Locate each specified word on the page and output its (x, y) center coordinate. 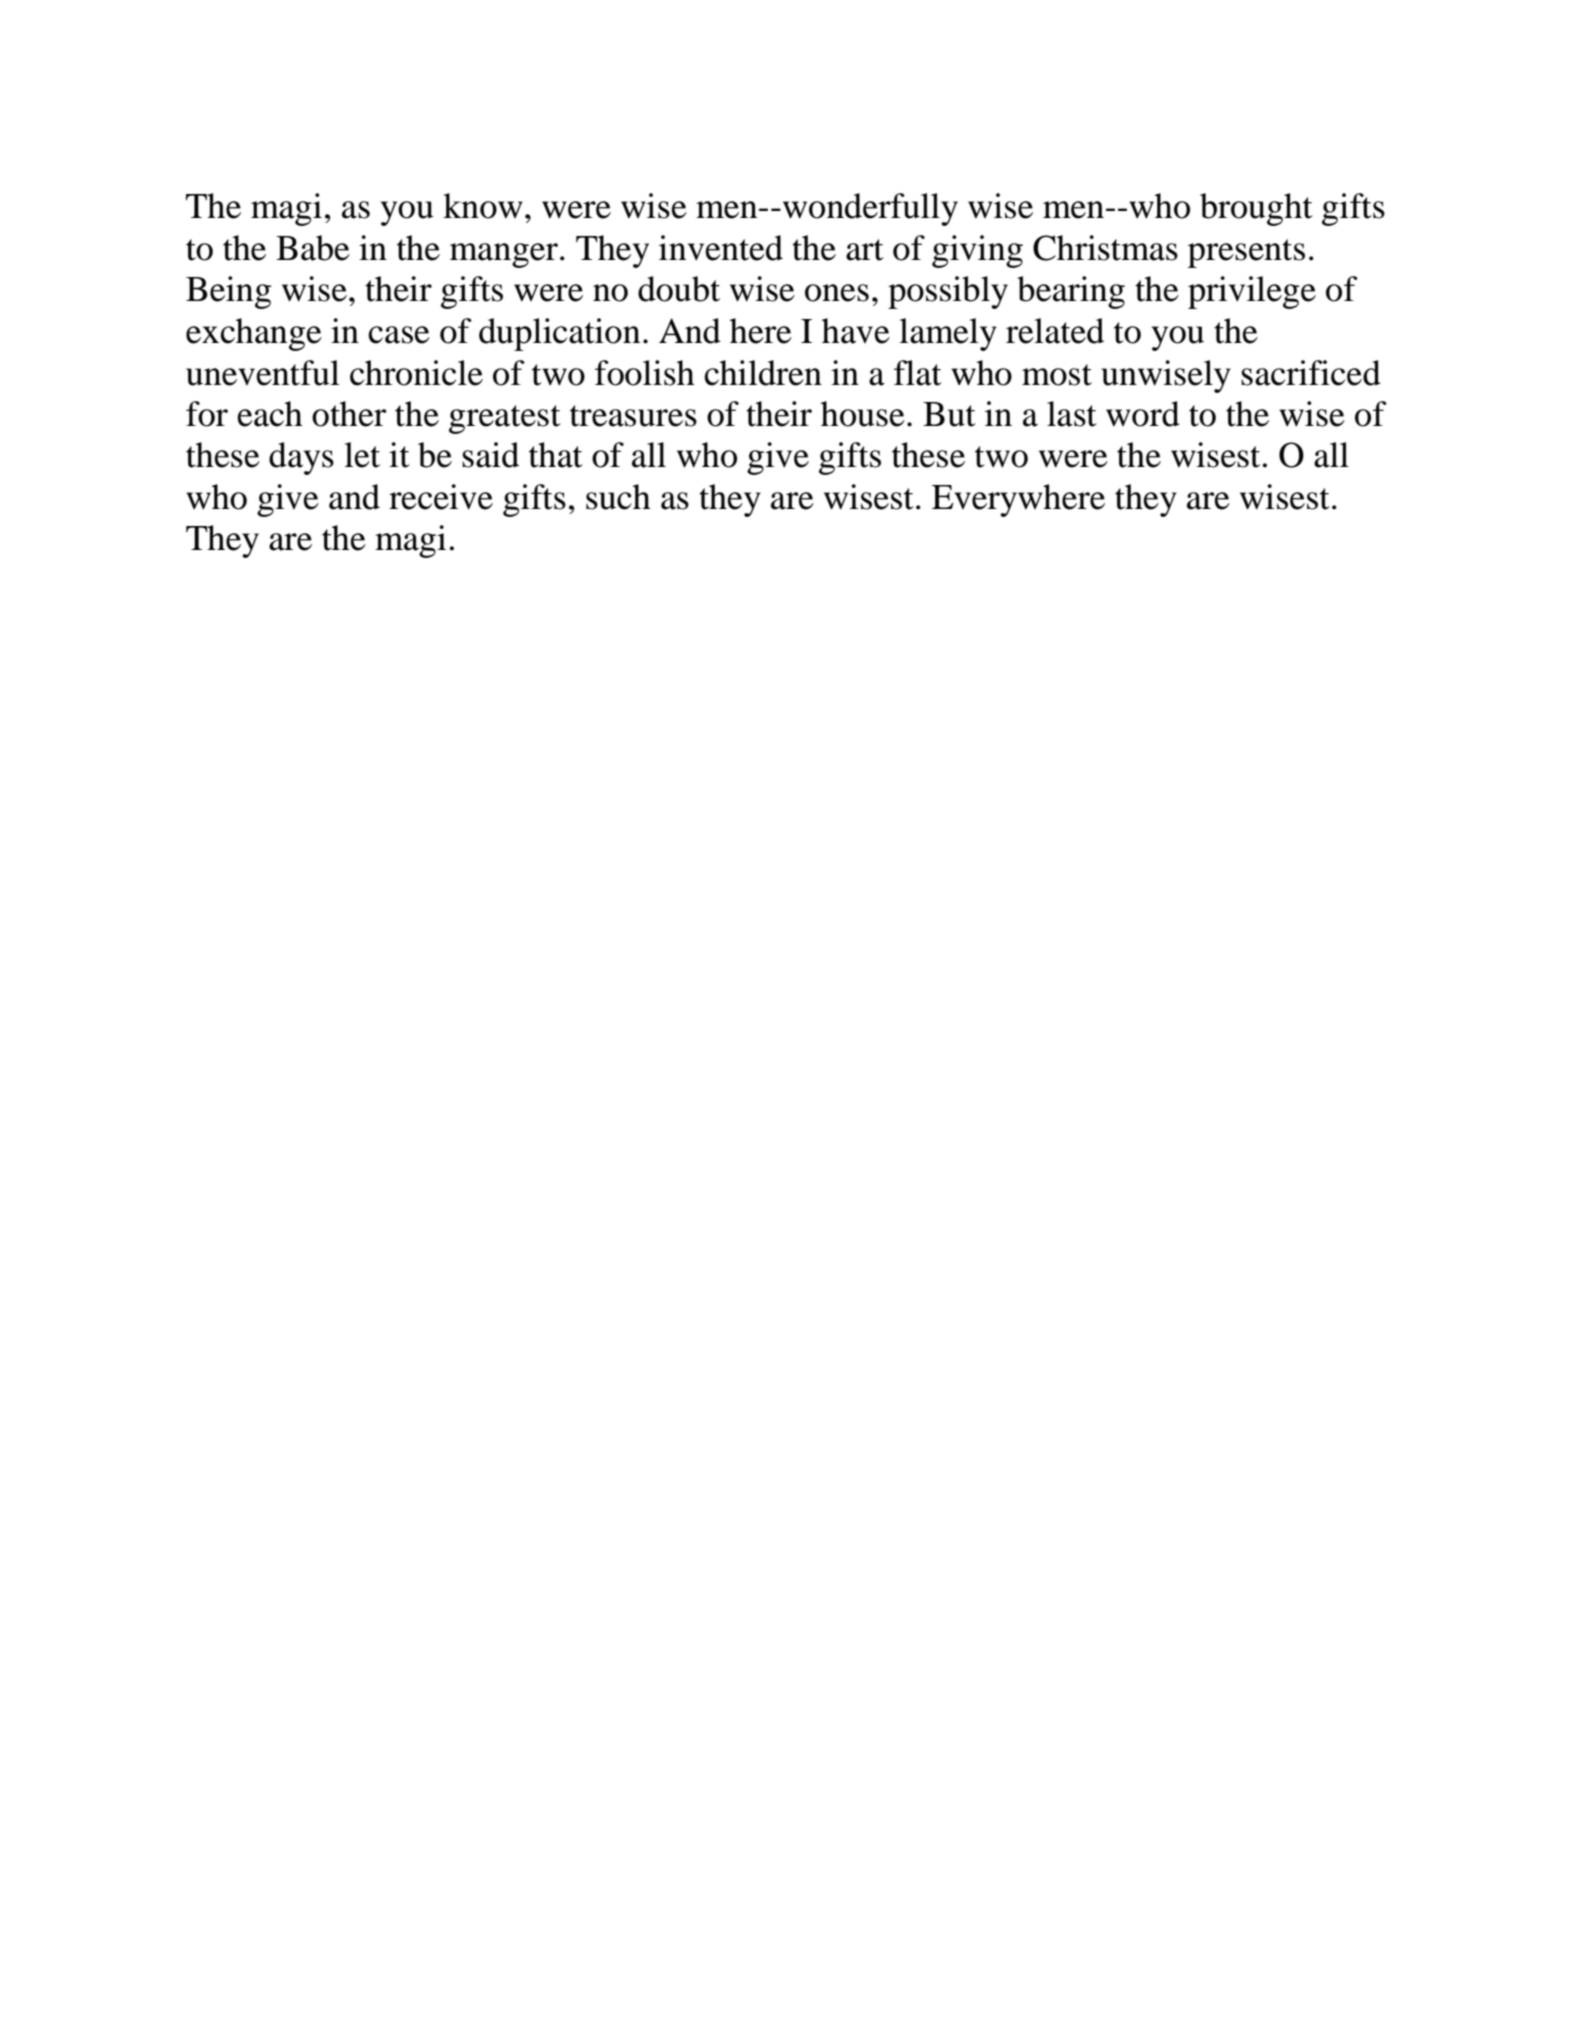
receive (441, 497)
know (483, 206)
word (1143, 414)
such (618, 497)
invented (721, 248)
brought (1256, 209)
